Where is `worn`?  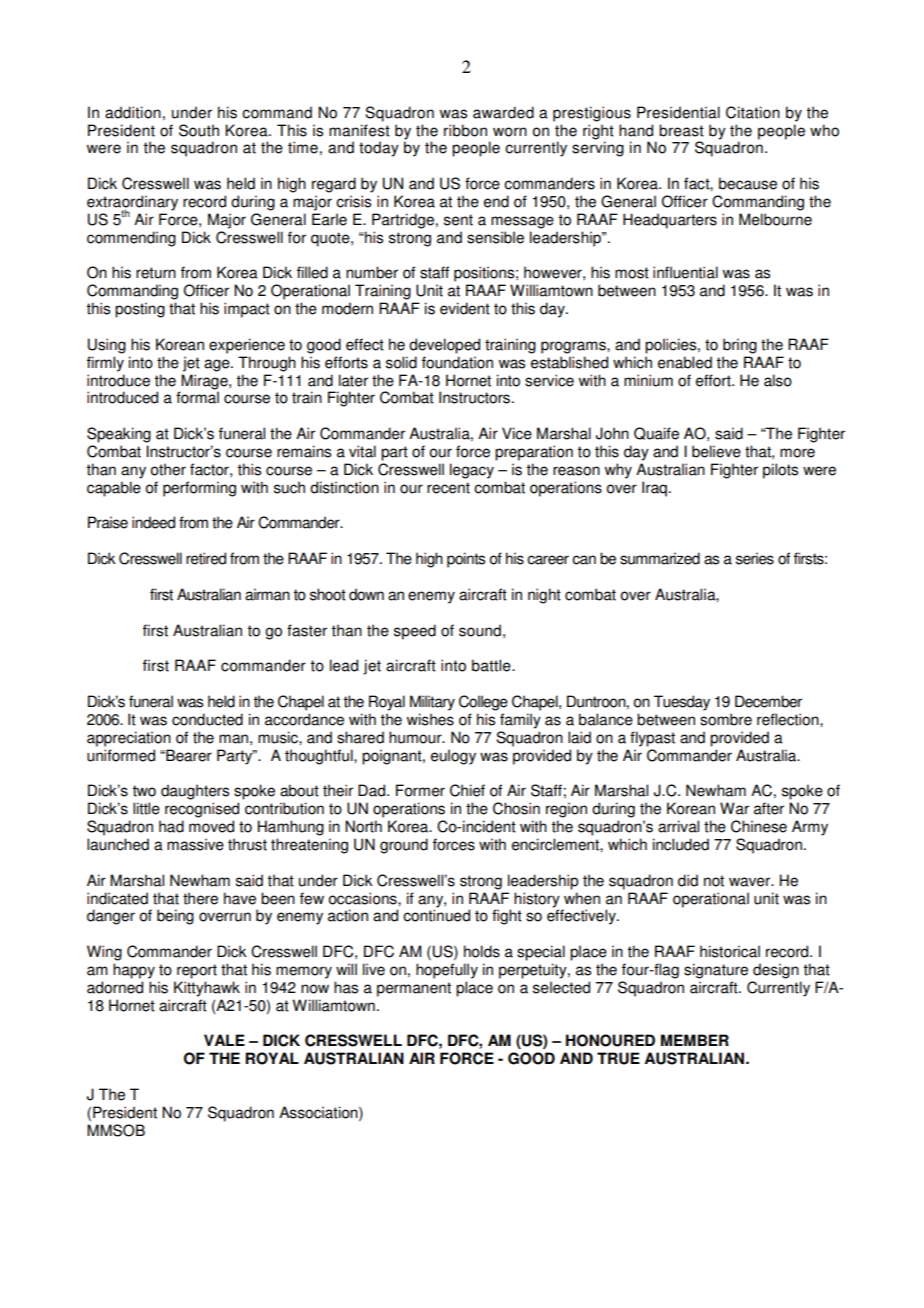 worn is located at coordinates (510, 132).
